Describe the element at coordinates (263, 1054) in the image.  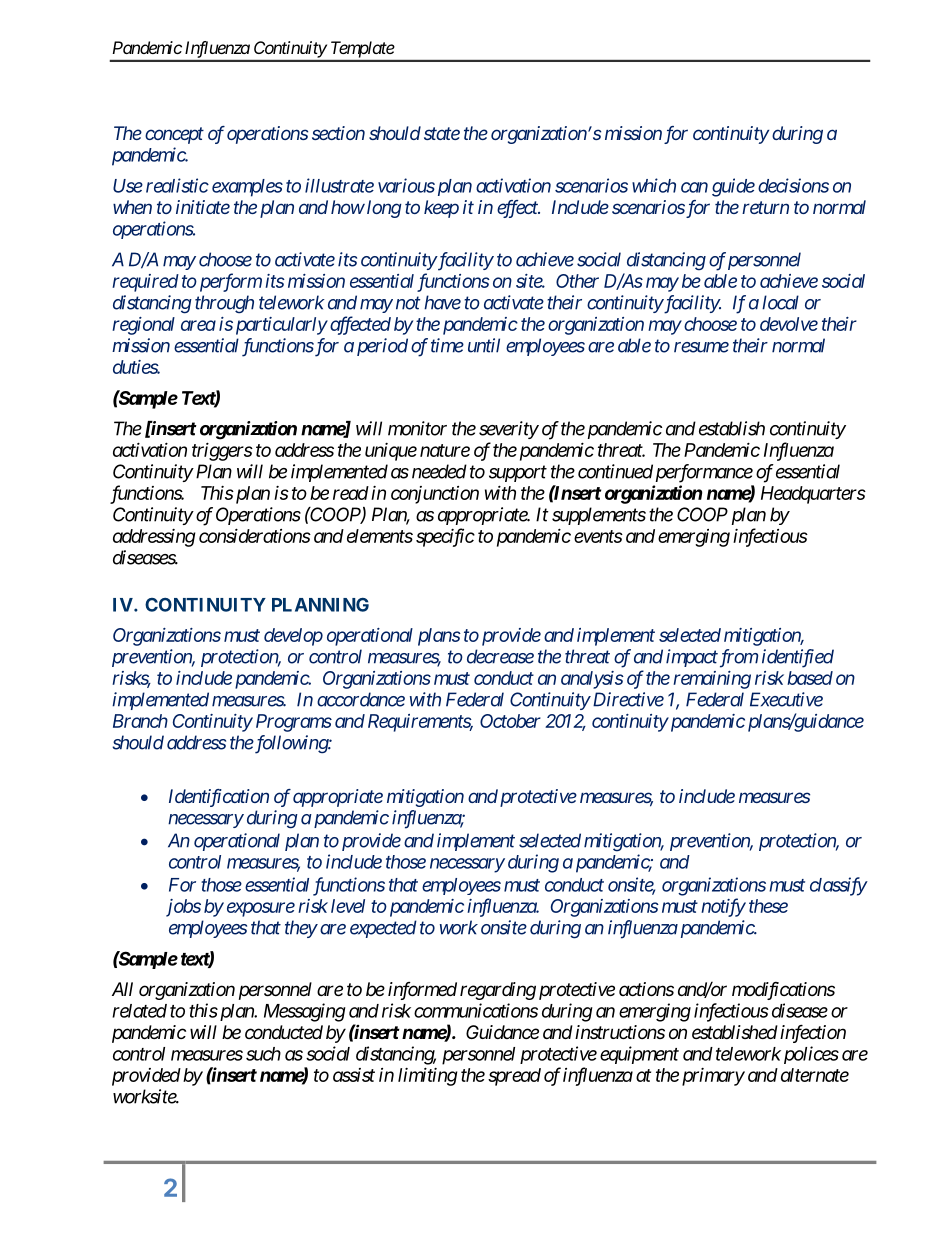
I see `such` at that location.
